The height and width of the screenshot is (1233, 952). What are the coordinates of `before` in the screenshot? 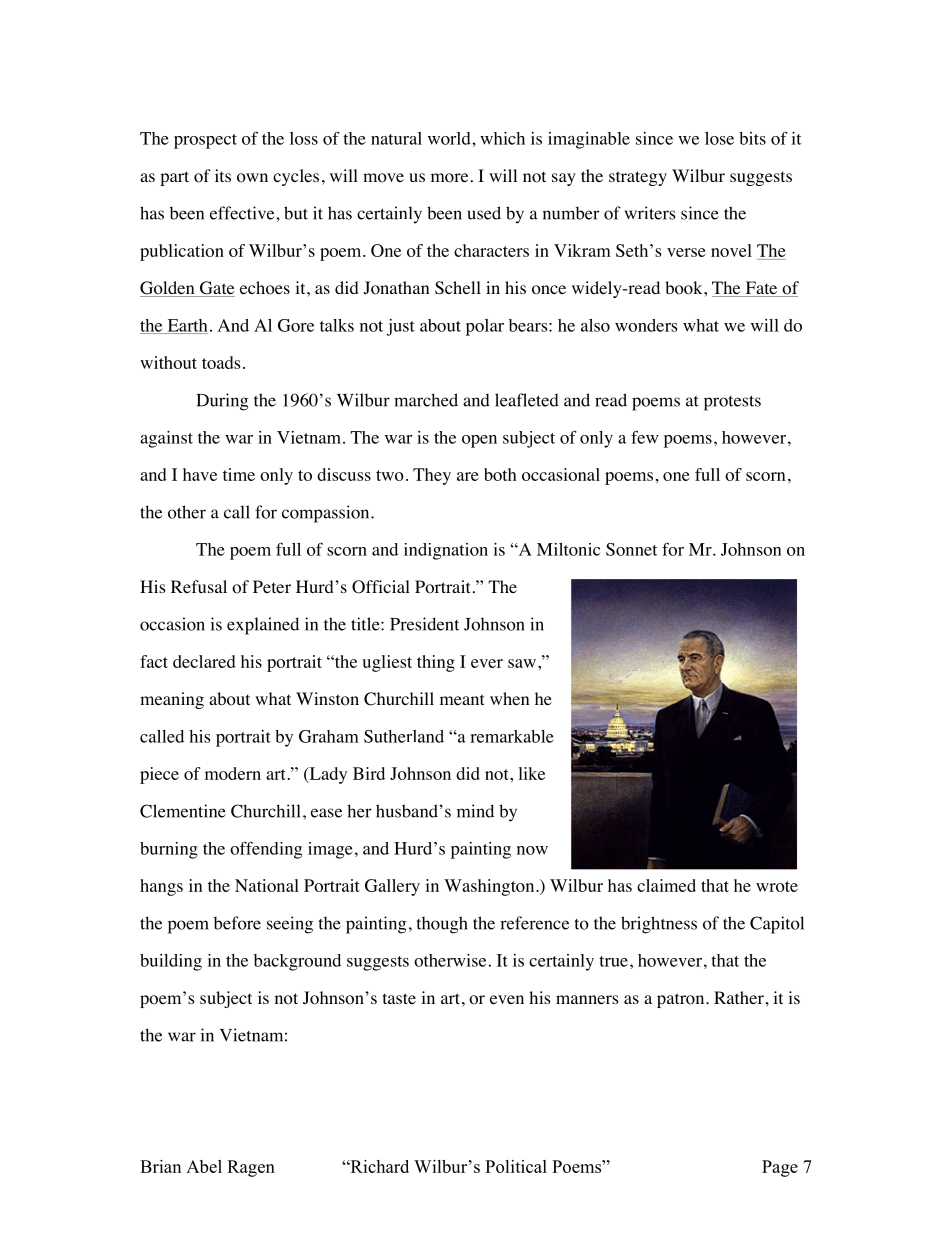 It's located at (237, 923).
